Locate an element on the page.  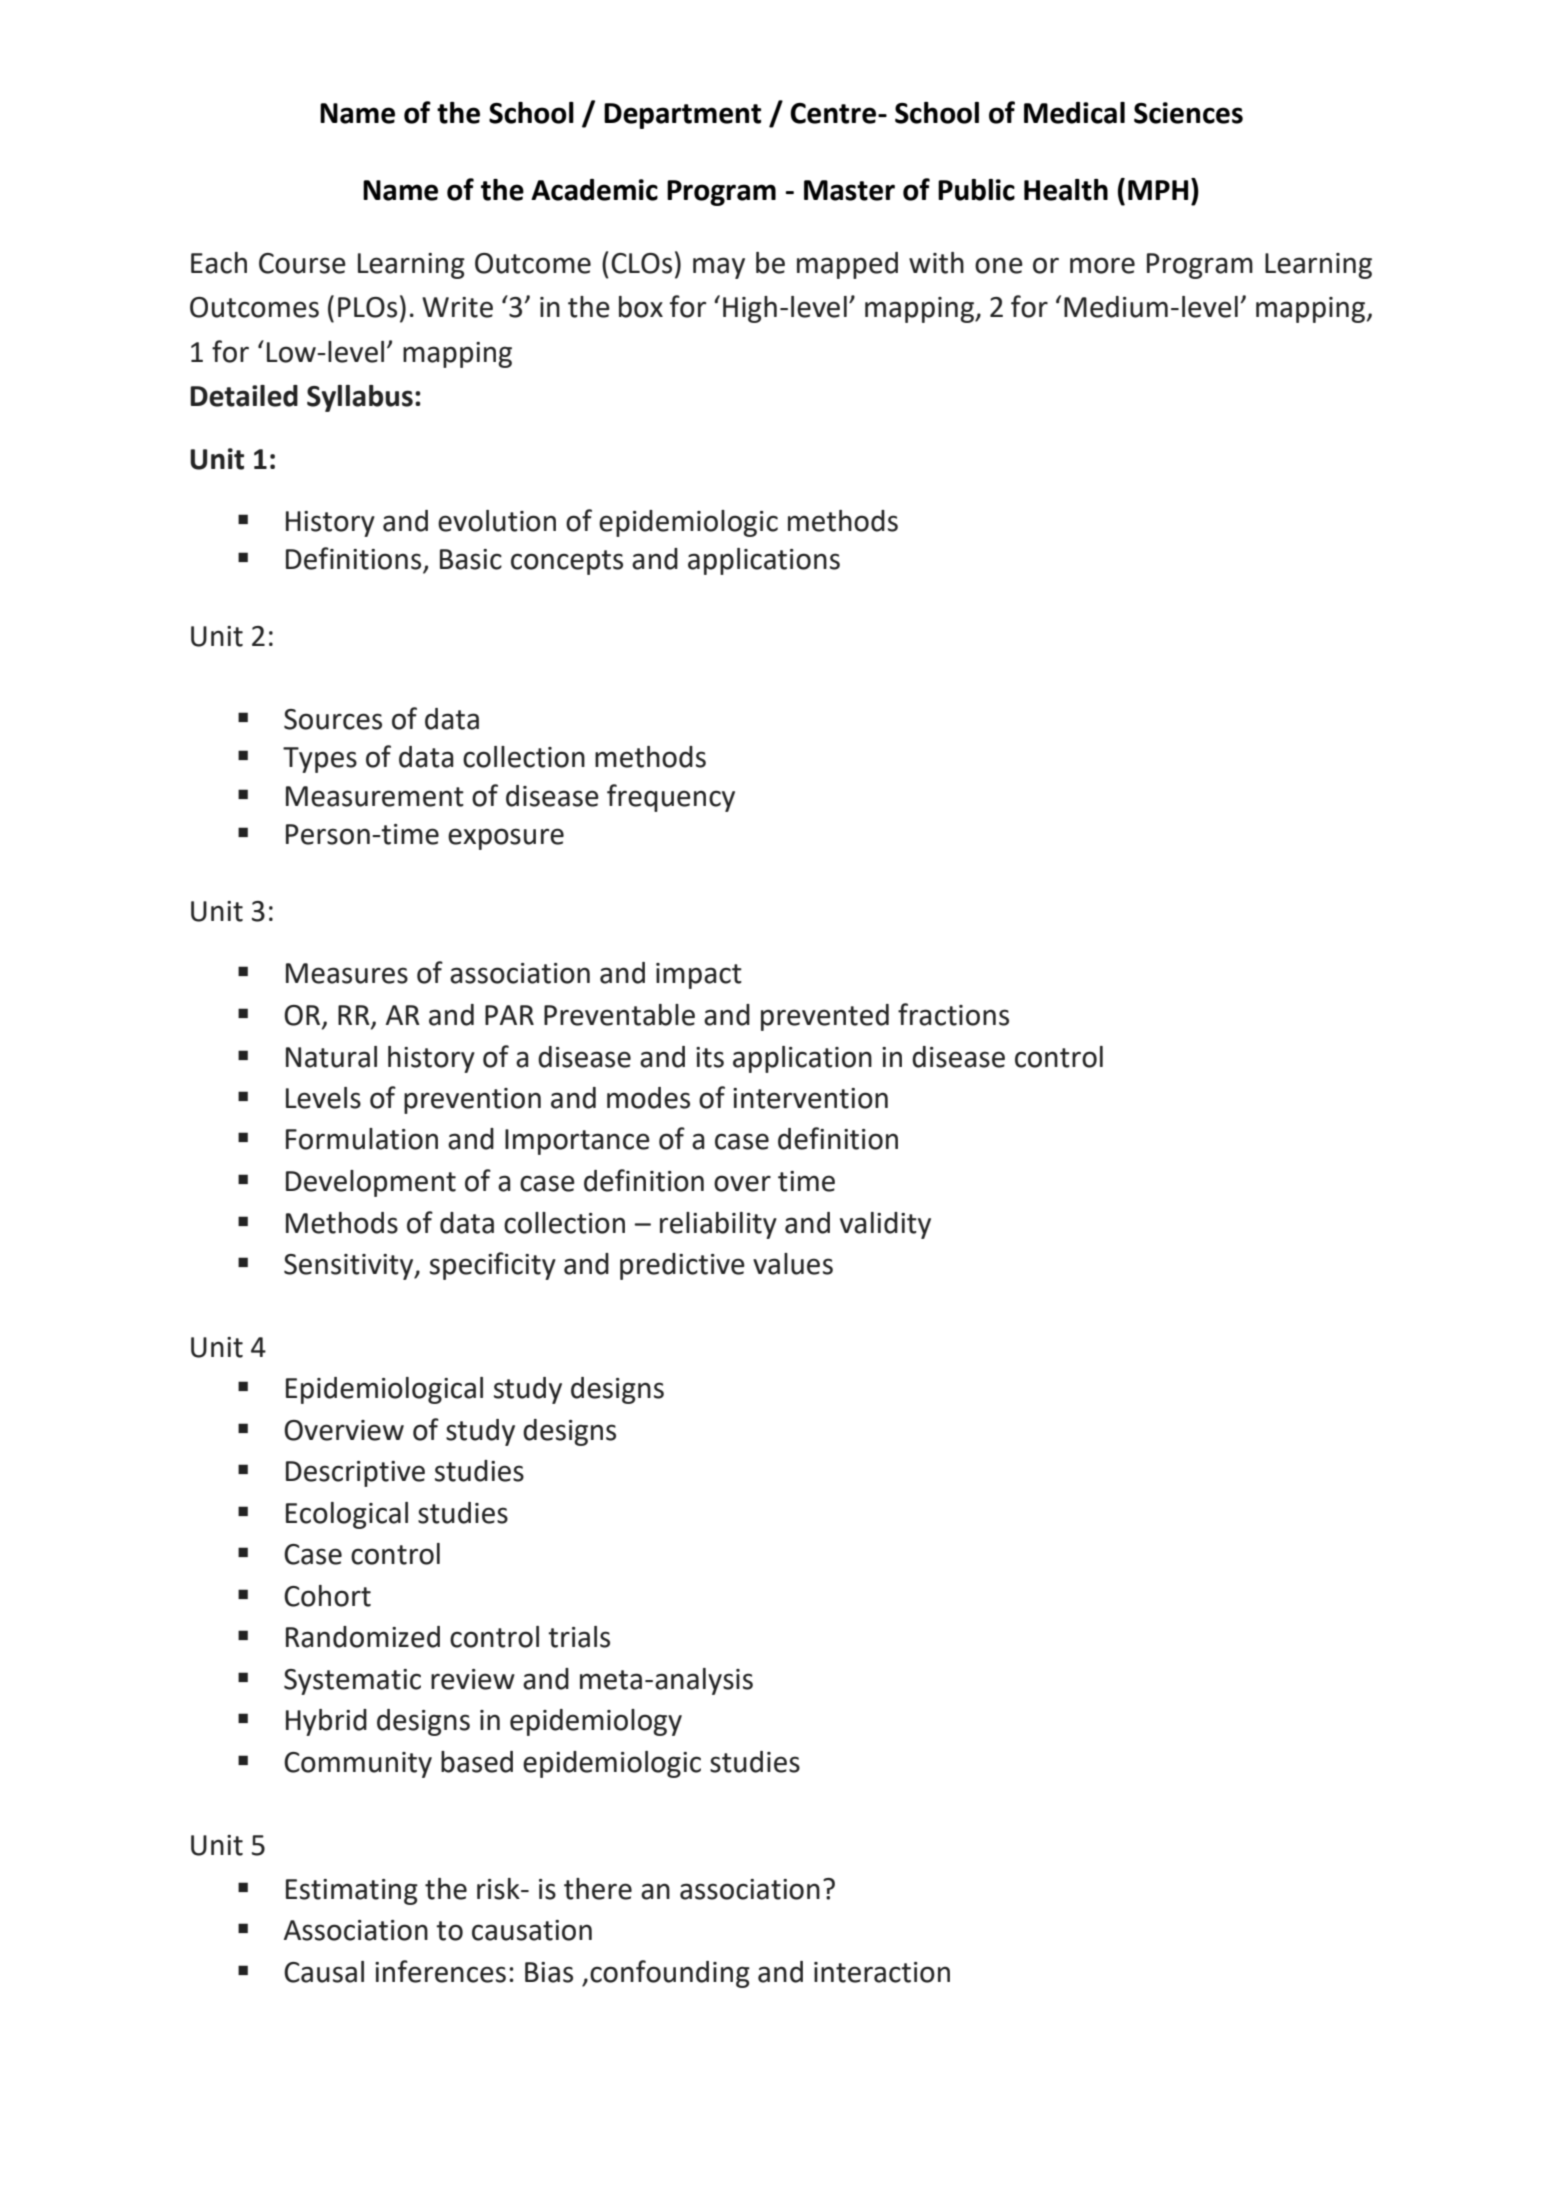
Department is located at coordinates (682, 116).
